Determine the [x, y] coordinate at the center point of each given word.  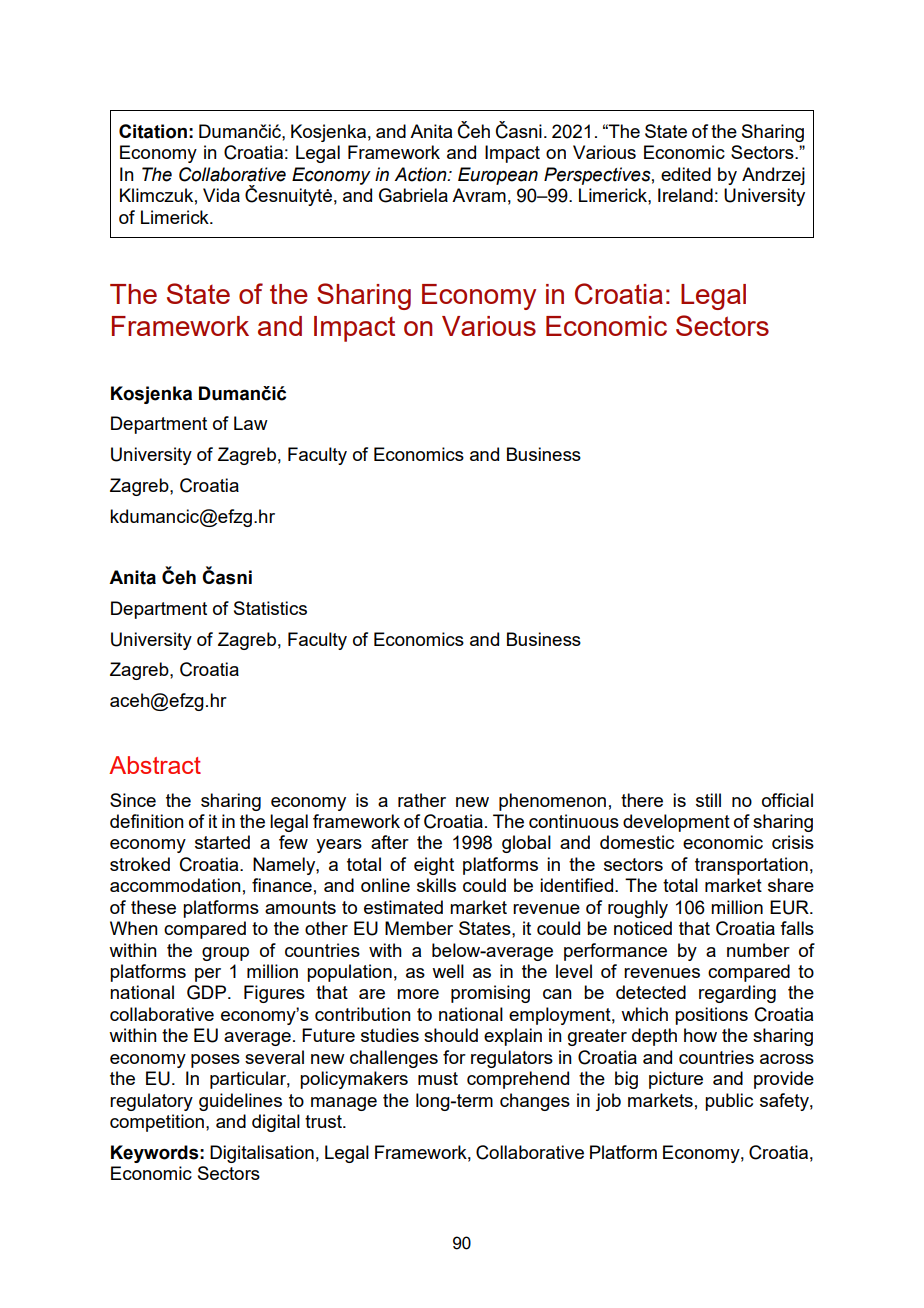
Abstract [155, 765]
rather [422, 800]
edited [686, 174]
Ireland [685, 195]
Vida [221, 195]
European [498, 176]
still [708, 800]
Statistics [270, 608]
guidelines [240, 1102]
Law [251, 423]
